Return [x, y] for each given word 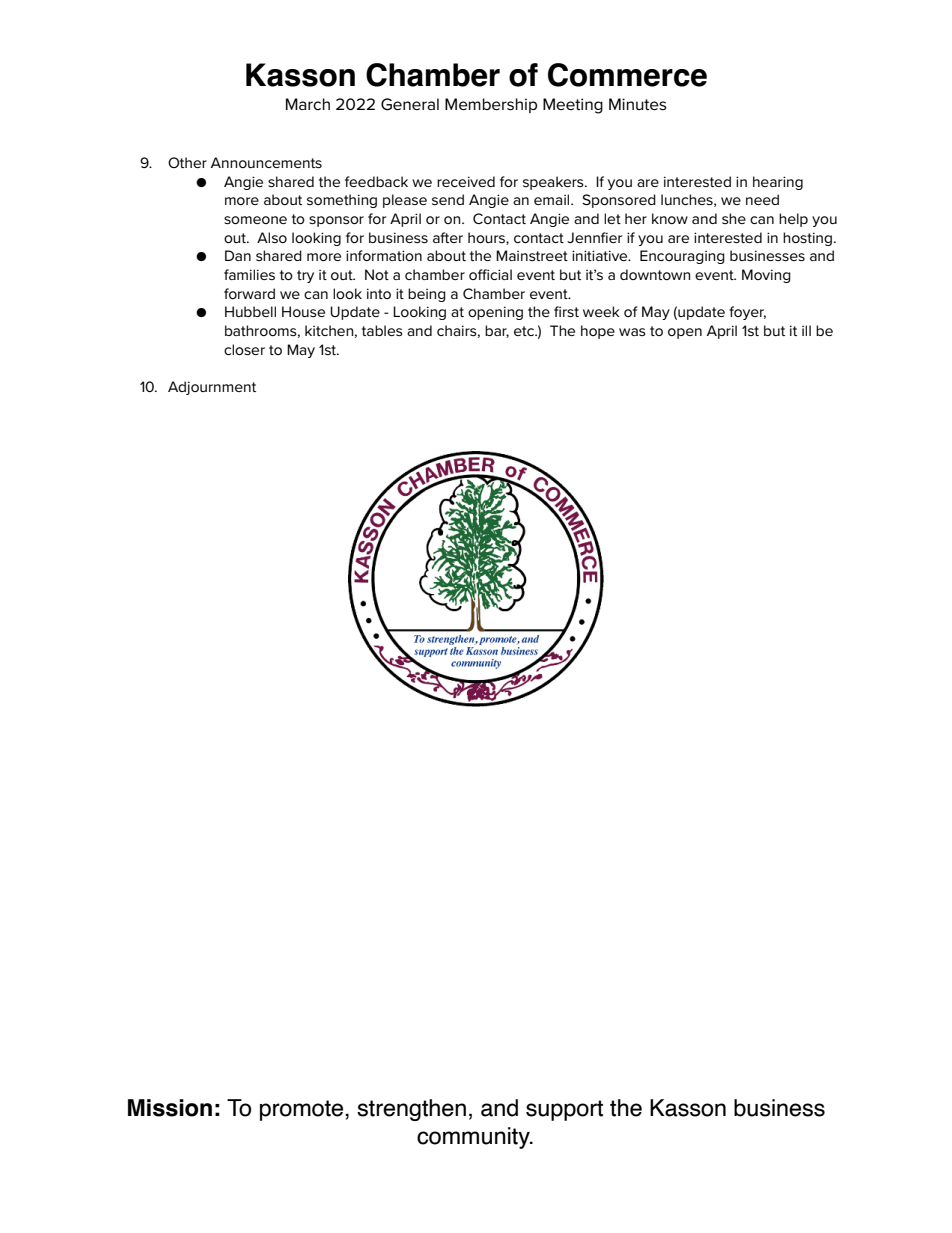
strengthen [411, 1110]
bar [497, 331]
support [564, 1110]
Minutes [638, 104]
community [474, 1138]
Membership [491, 105]
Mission [170, 1108]
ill [806, 330]
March [308, 104]
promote [301, 1110]
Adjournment [212, 388]
